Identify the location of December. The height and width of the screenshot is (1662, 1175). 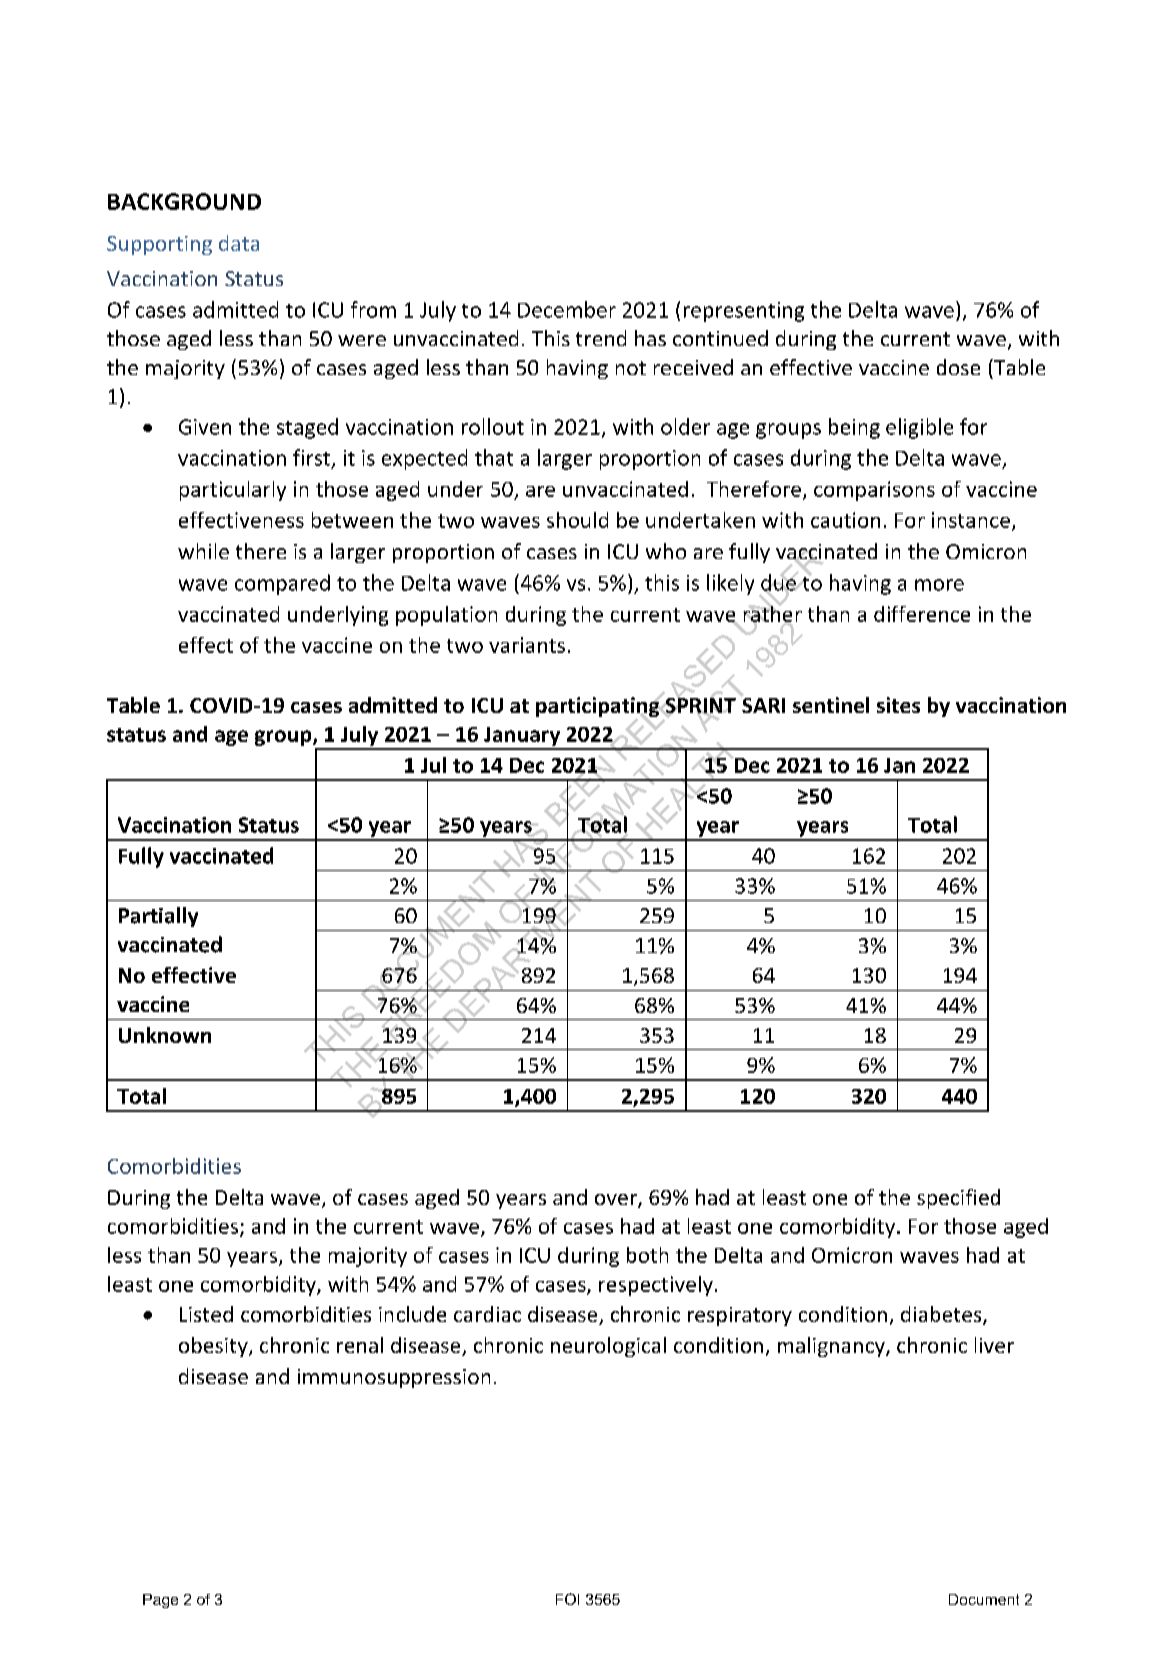
(567, 309).
